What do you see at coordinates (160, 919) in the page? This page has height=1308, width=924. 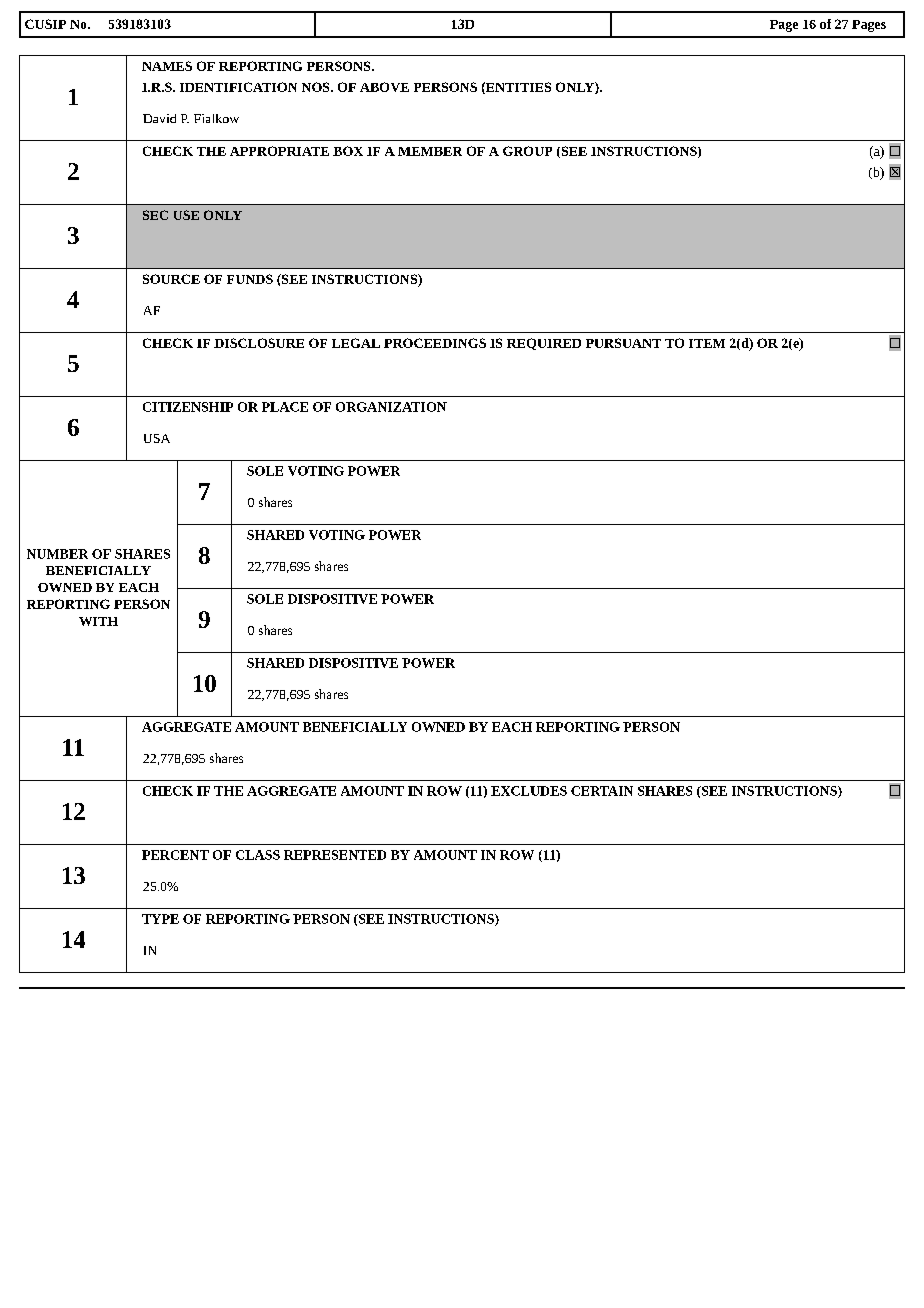 I see `TYPE` at bounding box center [160, 919].
